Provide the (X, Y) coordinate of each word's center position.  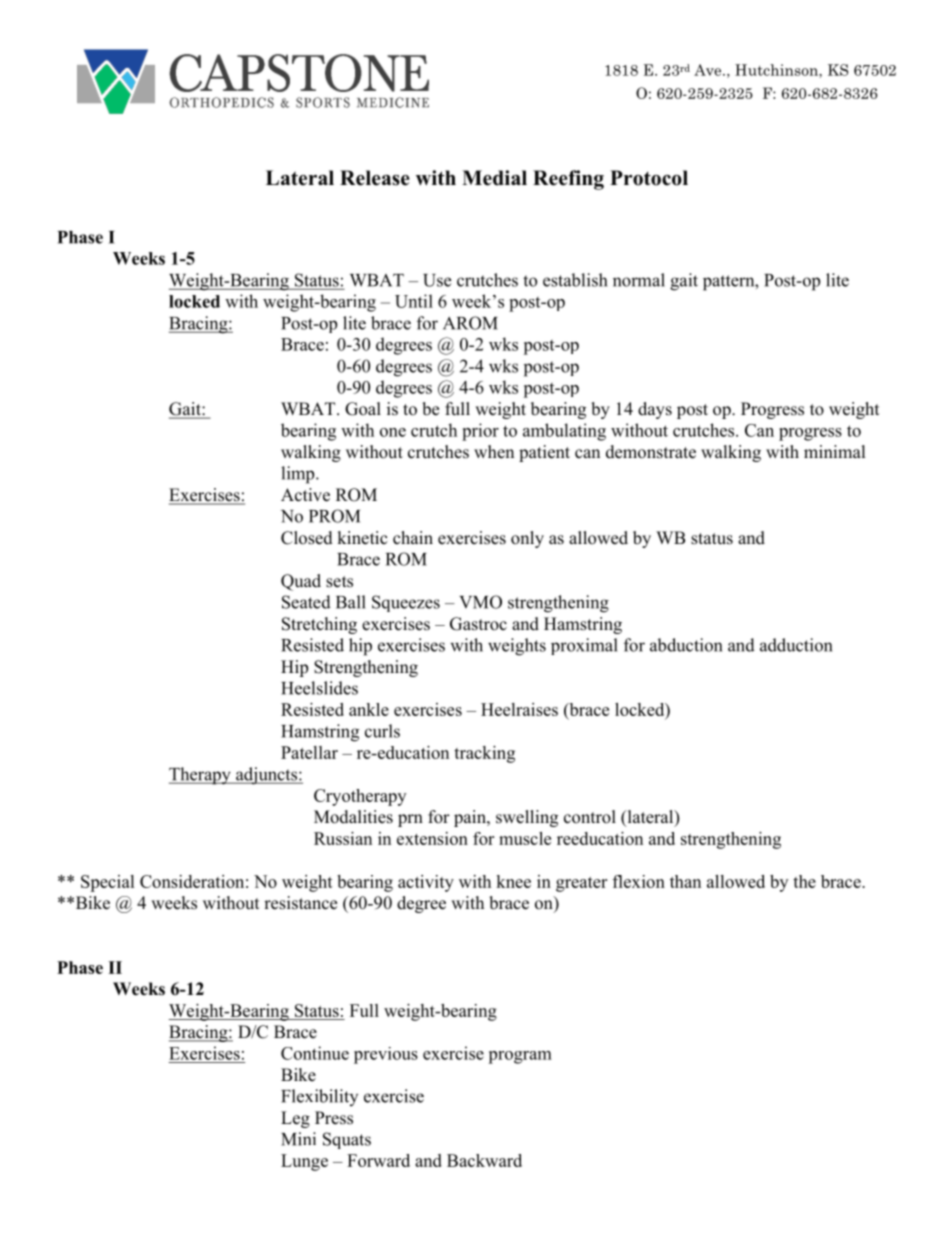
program (520, 1057)
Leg (295, 1119)
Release (375, 178)
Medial (494, 178)
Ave (709, 70)
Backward (484, 1160)
